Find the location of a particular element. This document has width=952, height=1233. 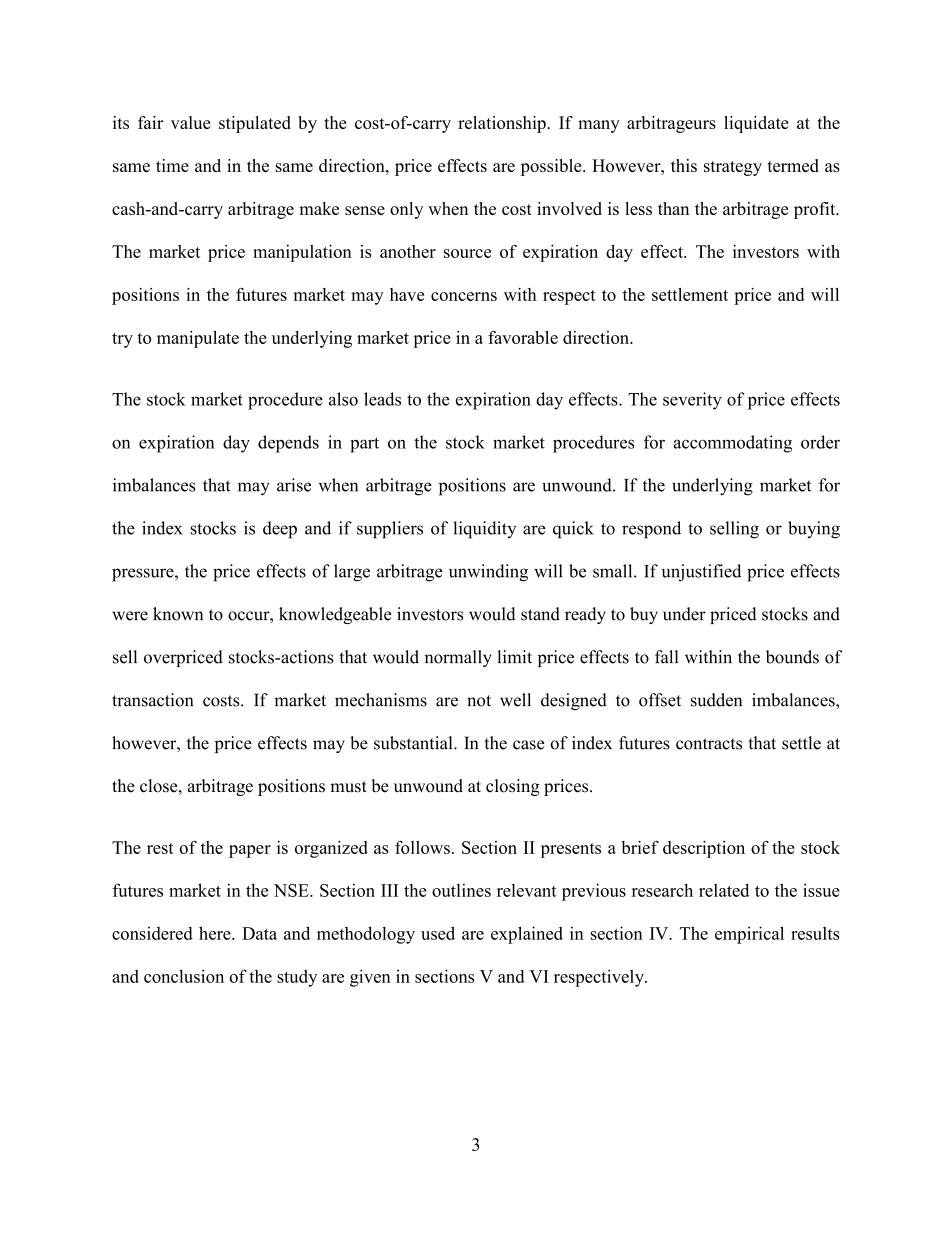

transaction is located at coordinates (152, 700).
